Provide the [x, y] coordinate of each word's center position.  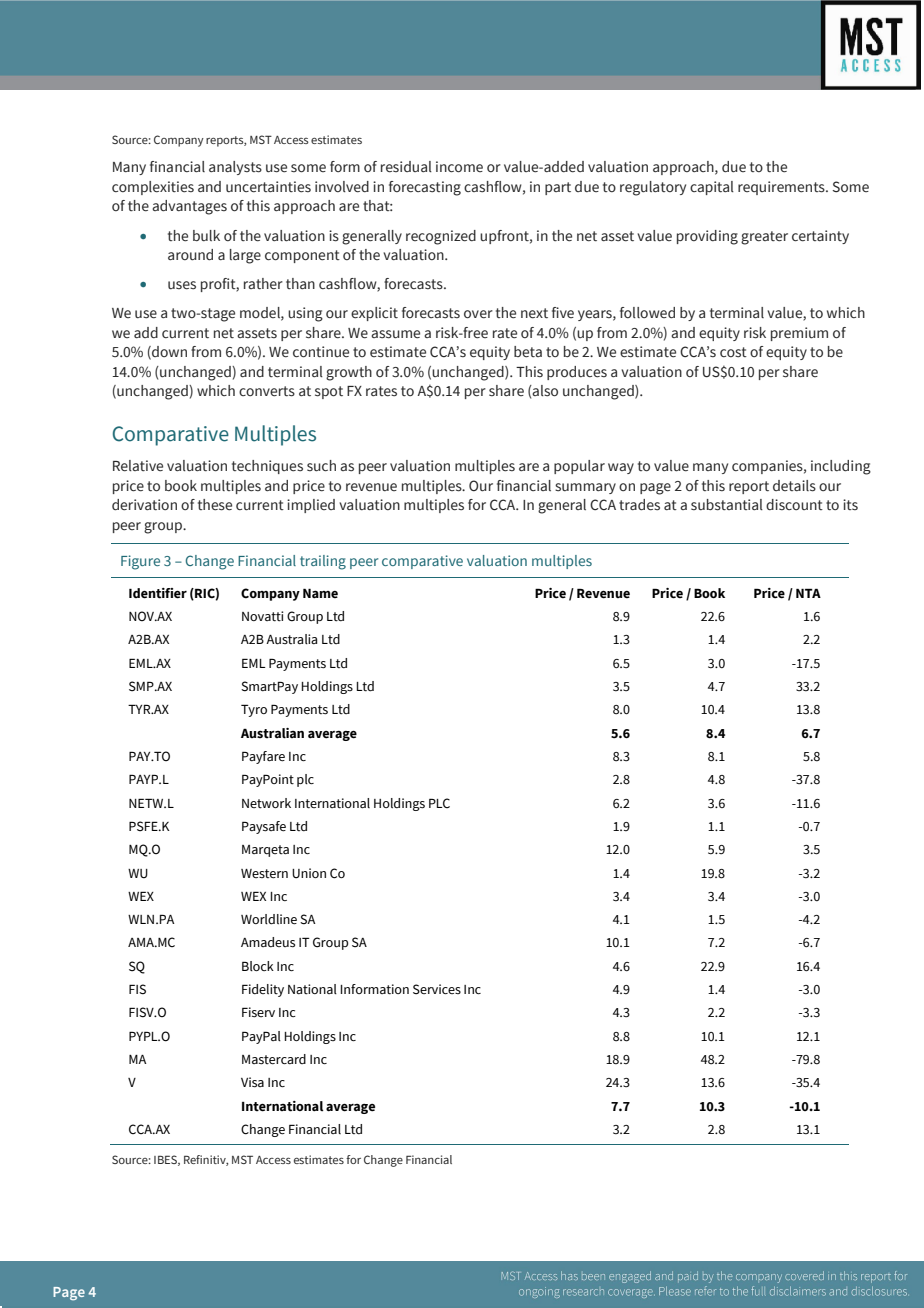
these [215, 505]
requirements [782, 188]
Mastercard [274, 1059]
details [794, 486]
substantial [727, 505]
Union [309, 873]
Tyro [254, 710]
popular [579, 467]
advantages [189, 207]
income [459, 167]
